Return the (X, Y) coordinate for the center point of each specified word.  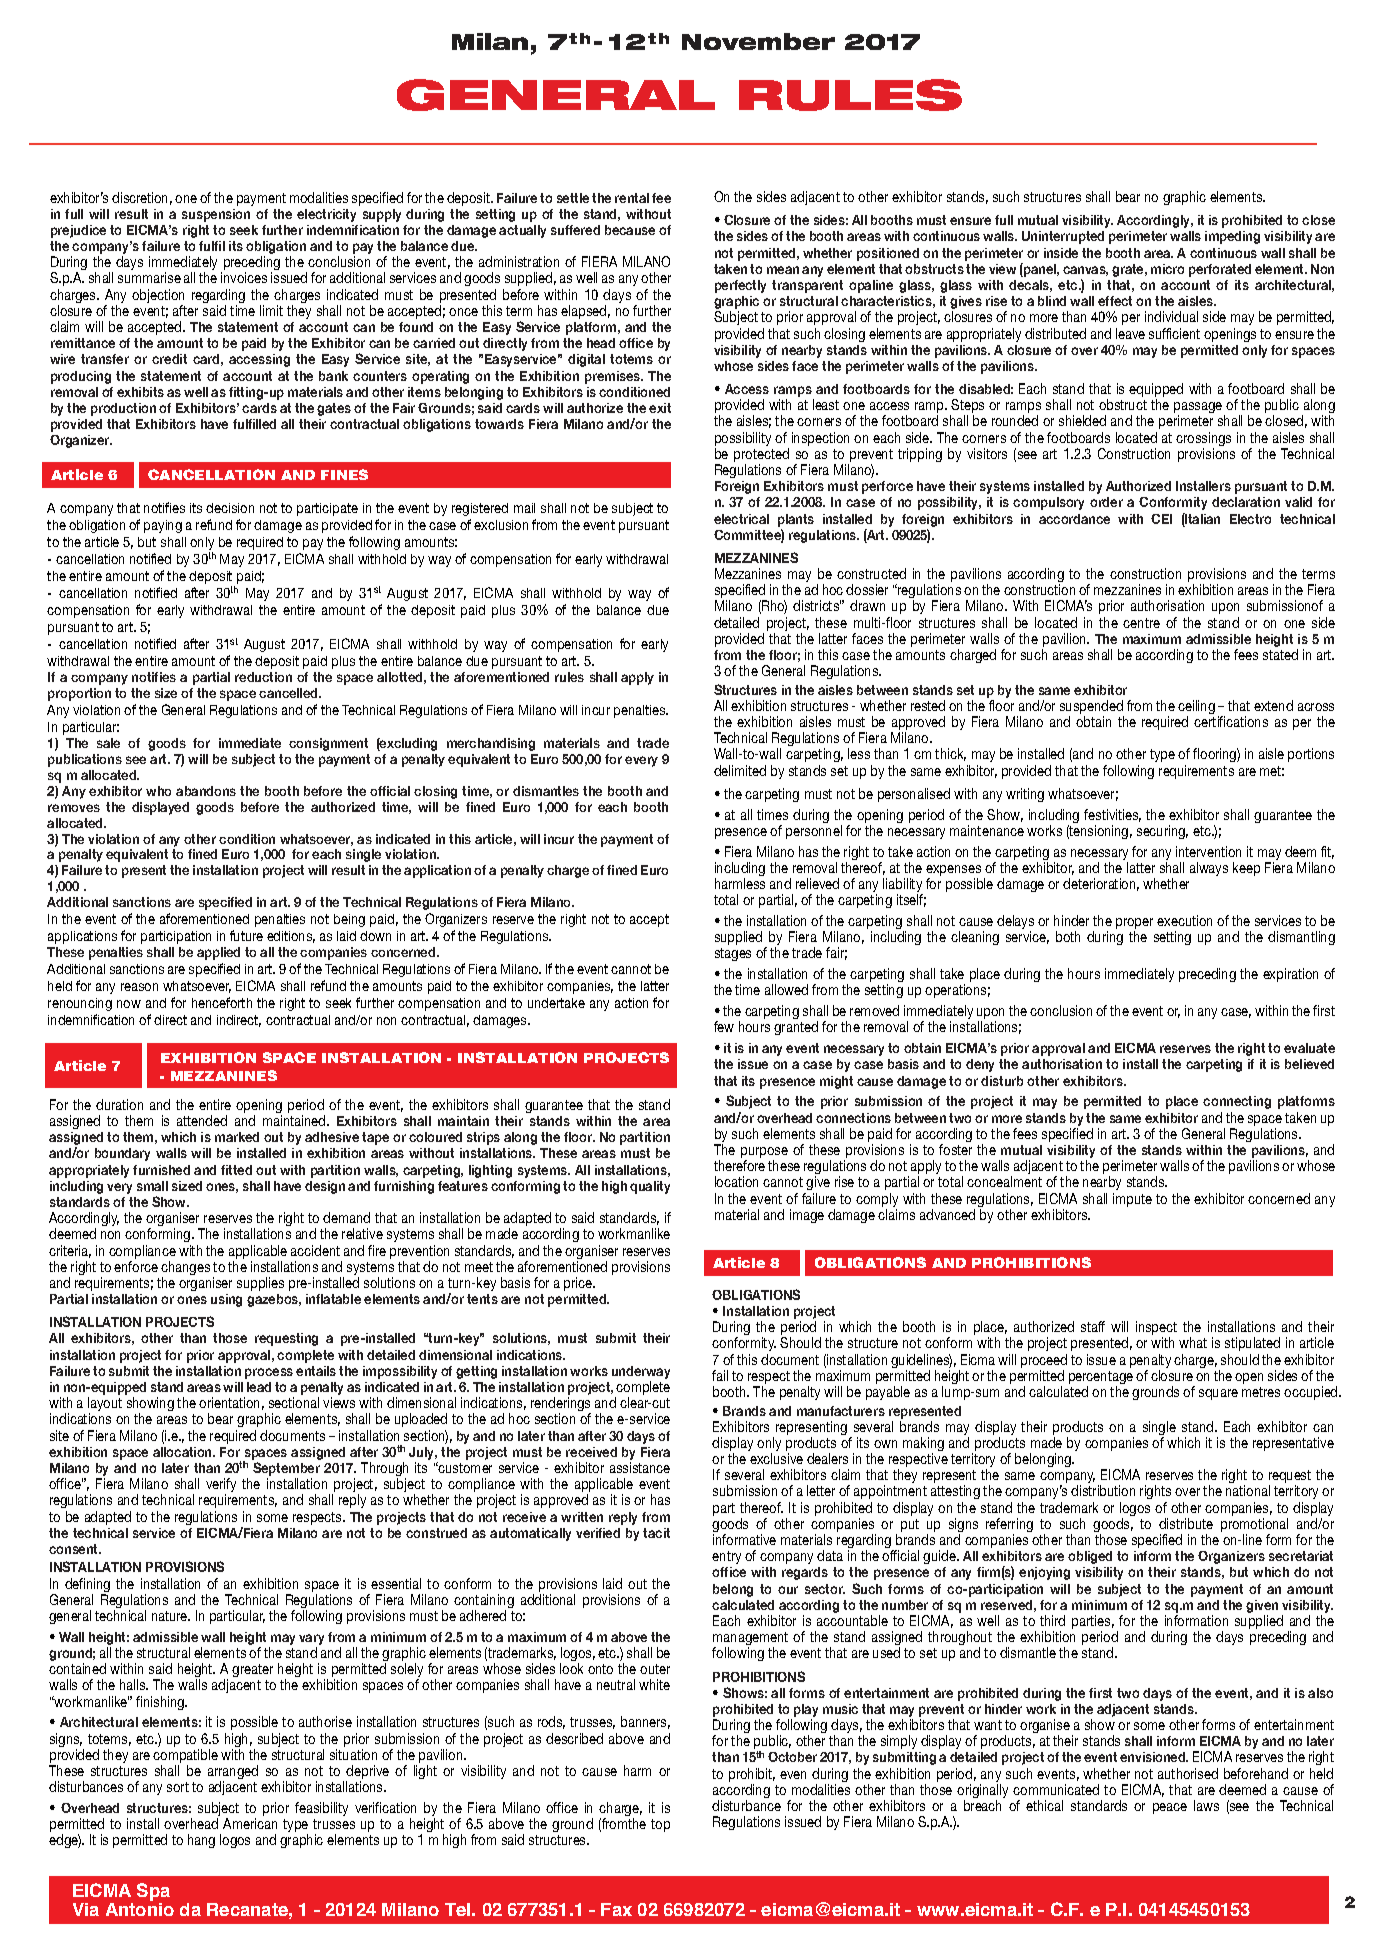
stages (733, 954)
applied (218, 953)
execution (1184, 920)
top (660, 1825)
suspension (216, 215)
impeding (1232, 237)
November (758, 41)
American (250, 1823)
